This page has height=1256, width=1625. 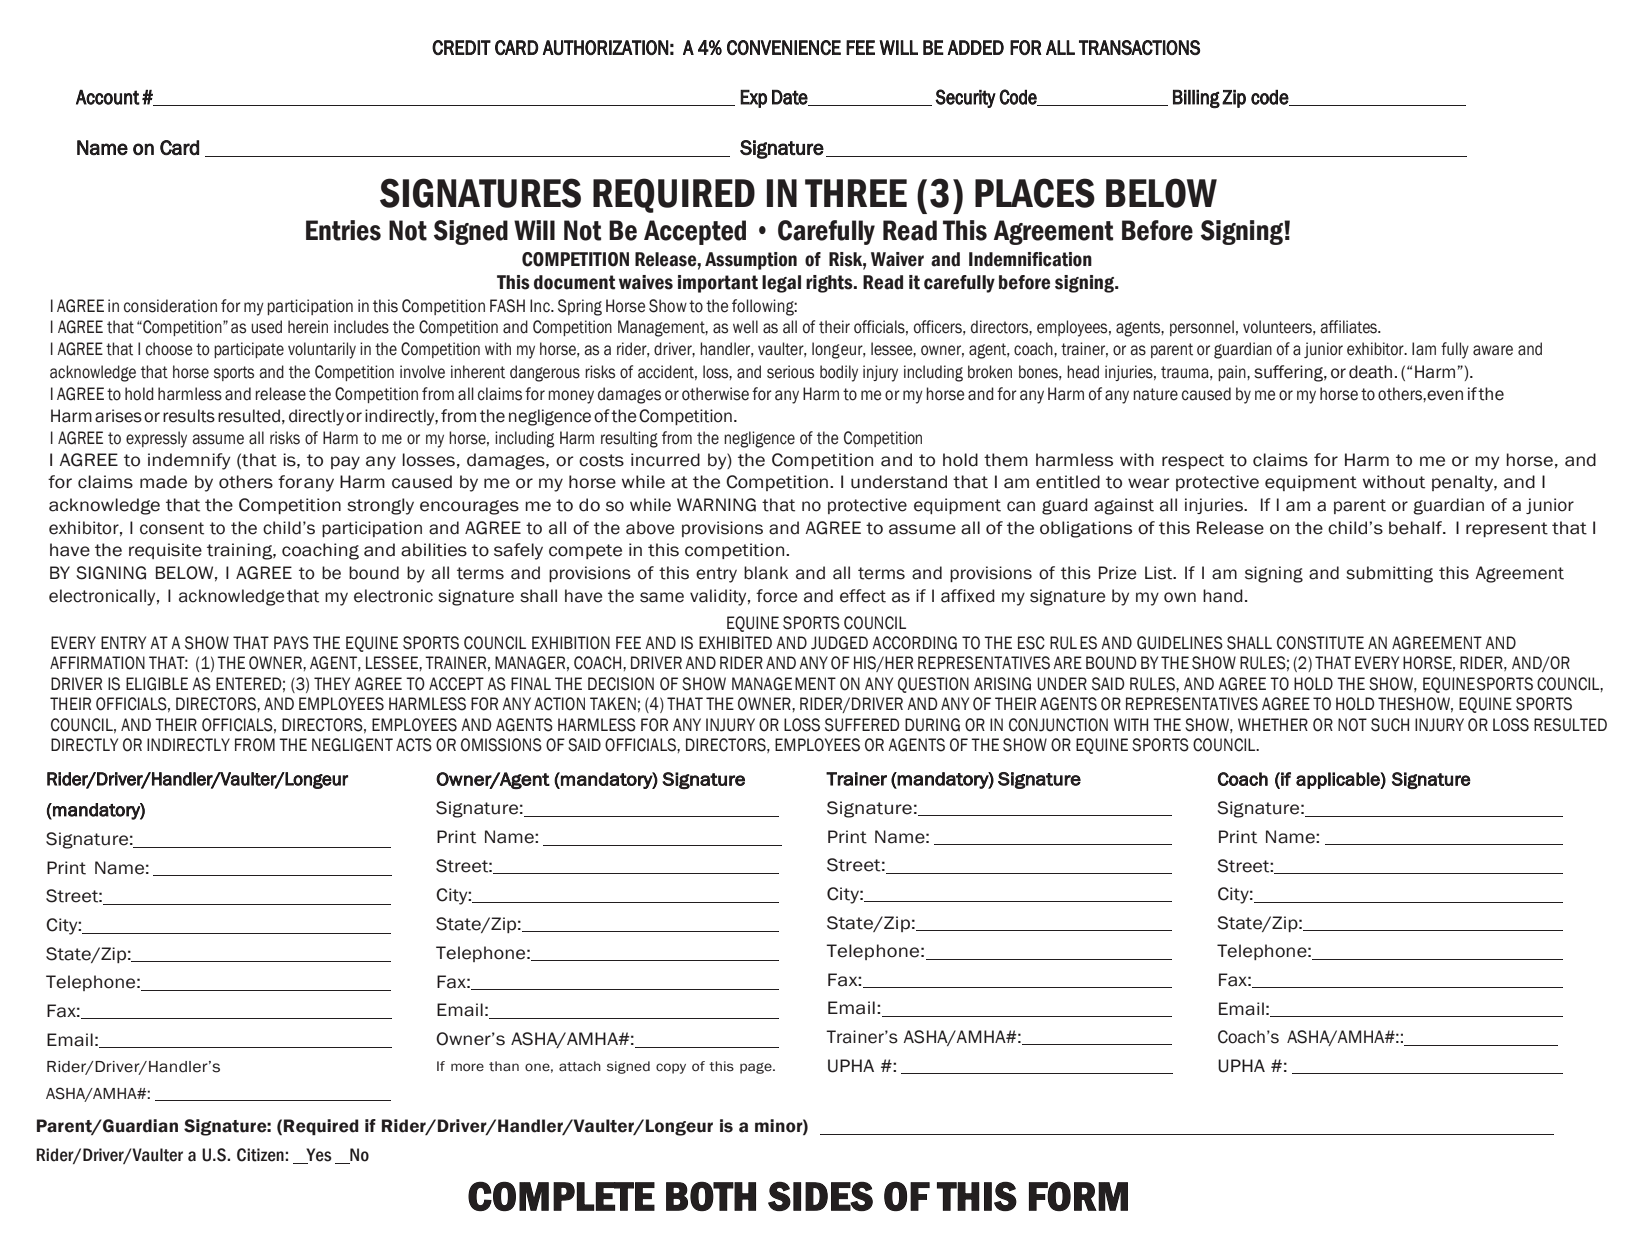 What do you see at coordinates (318, 1156) in the page?
I see `Yes` at bounding box center [318, 1156].
